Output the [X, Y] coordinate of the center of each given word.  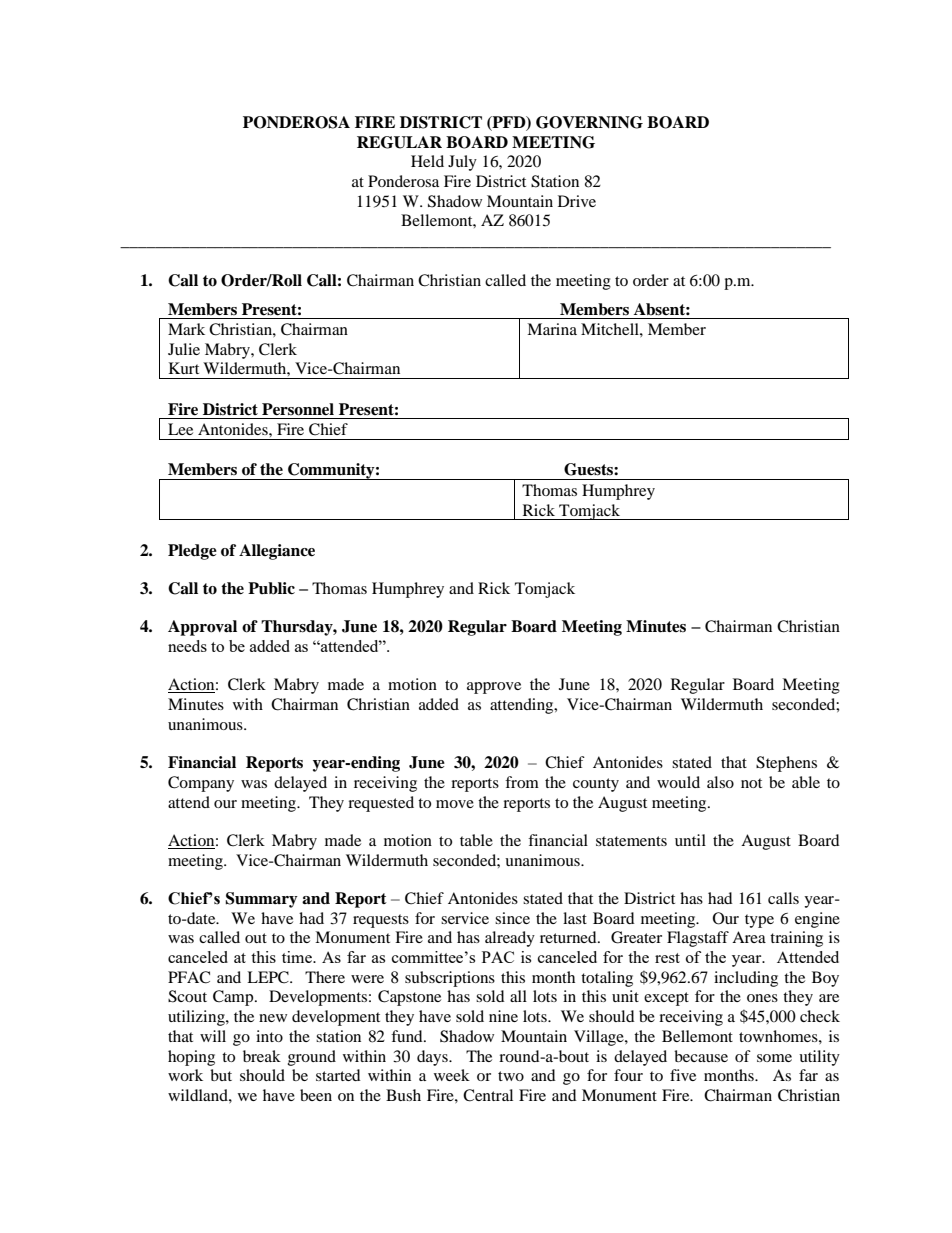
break [262, 1056]
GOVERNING [589, 122]
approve [494, 688]
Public [271, 588]
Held [427, 161]
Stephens [786, 764]
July [462, 163]
